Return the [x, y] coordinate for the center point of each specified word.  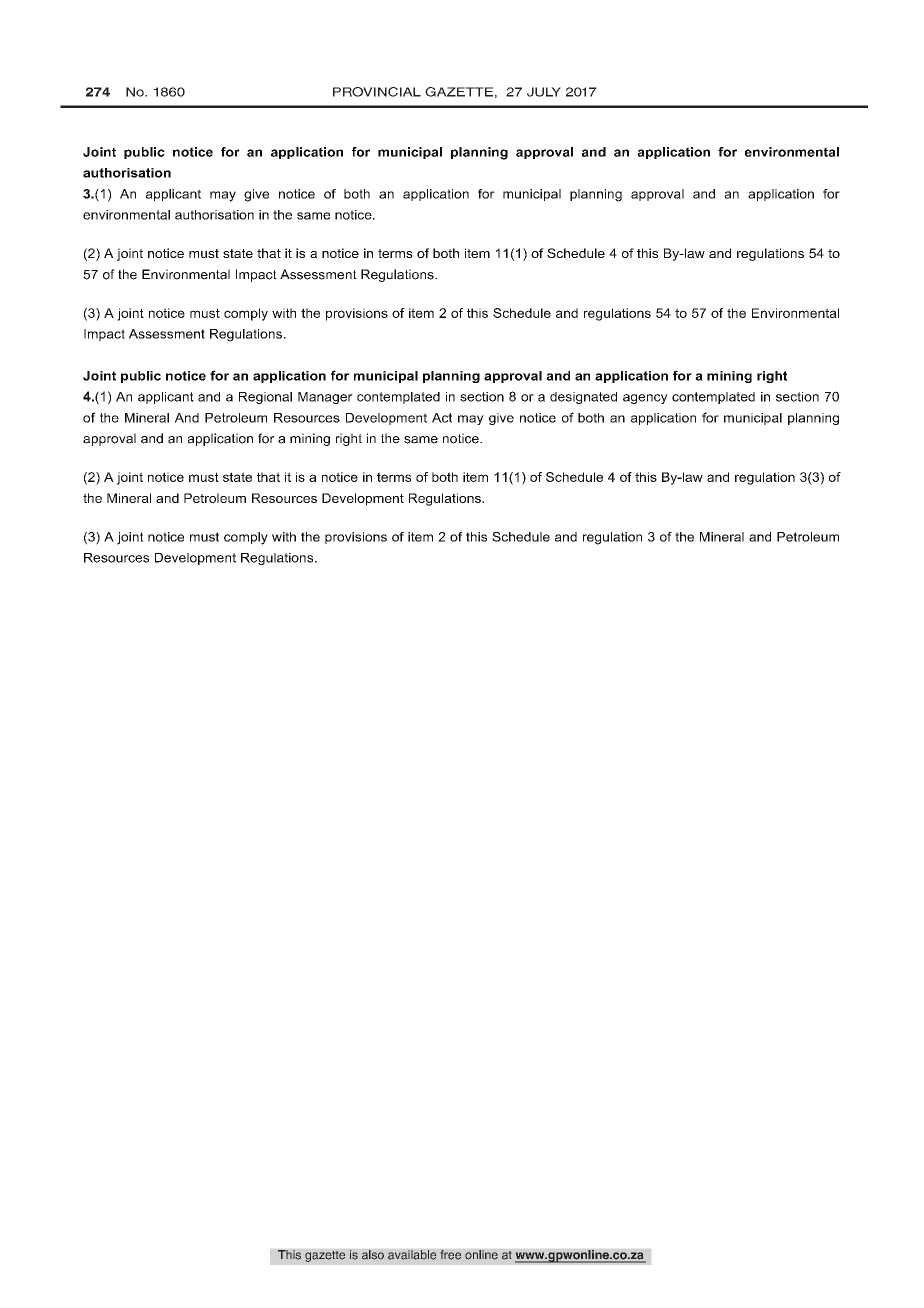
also [373, 1255]
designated [583, 398]
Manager [325, 398]
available [412, 1255]
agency [645, 399]
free [450, 1255]
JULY [544, 92]
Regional [265, 398]
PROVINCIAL [377, 92]
